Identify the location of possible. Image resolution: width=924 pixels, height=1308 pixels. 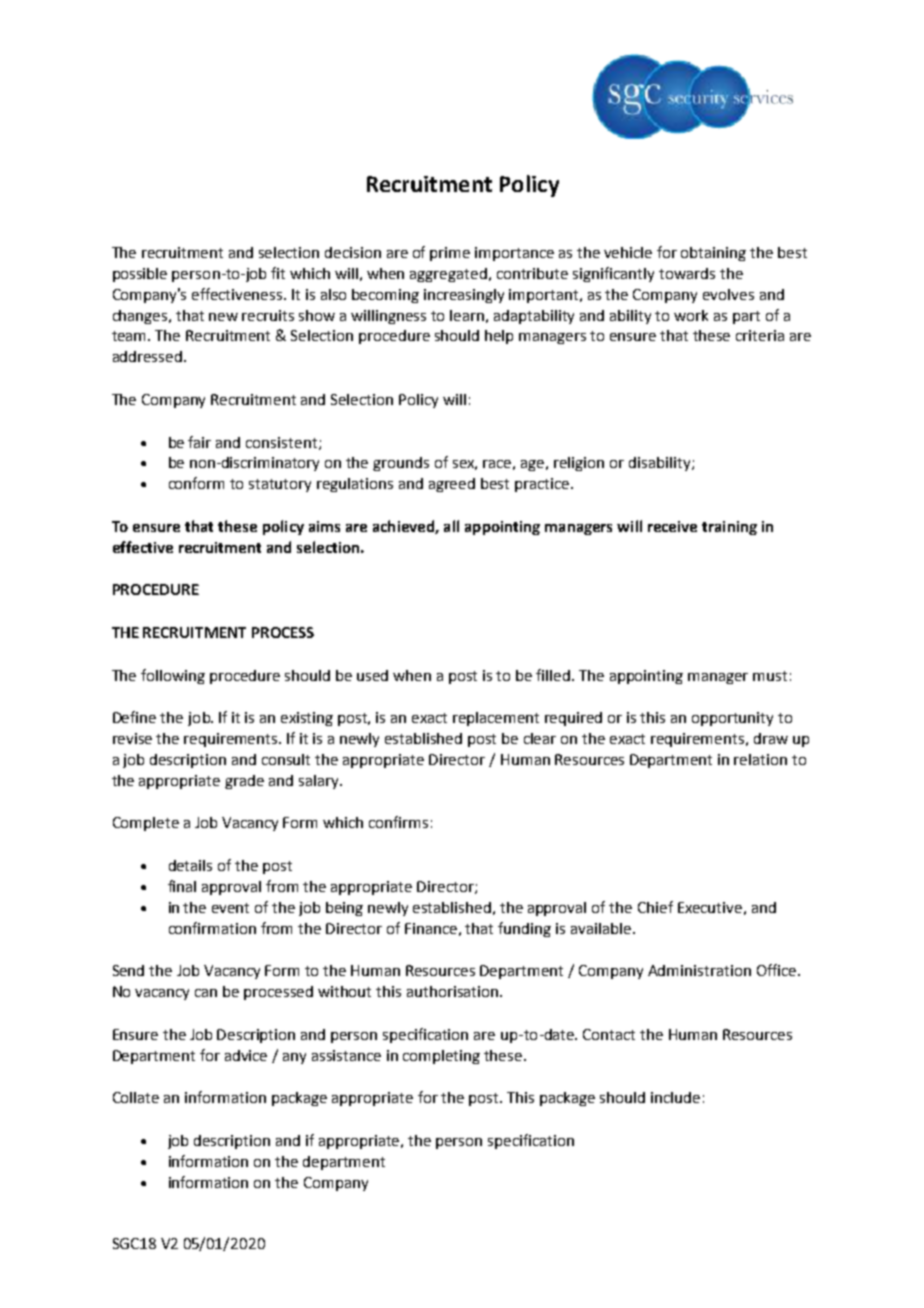
(140, 275).
